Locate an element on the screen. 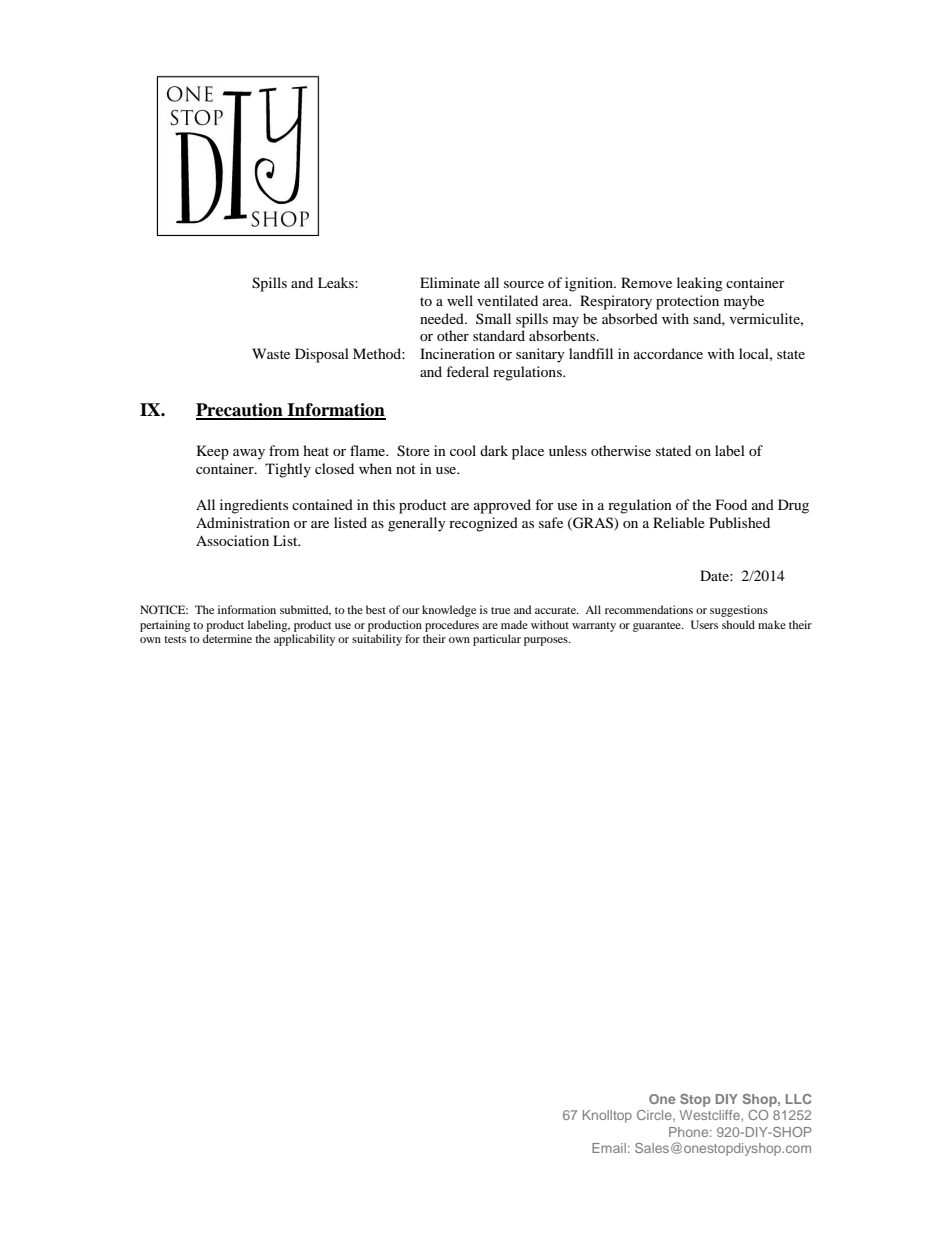  Email is located at coordinates (609, 1148).
